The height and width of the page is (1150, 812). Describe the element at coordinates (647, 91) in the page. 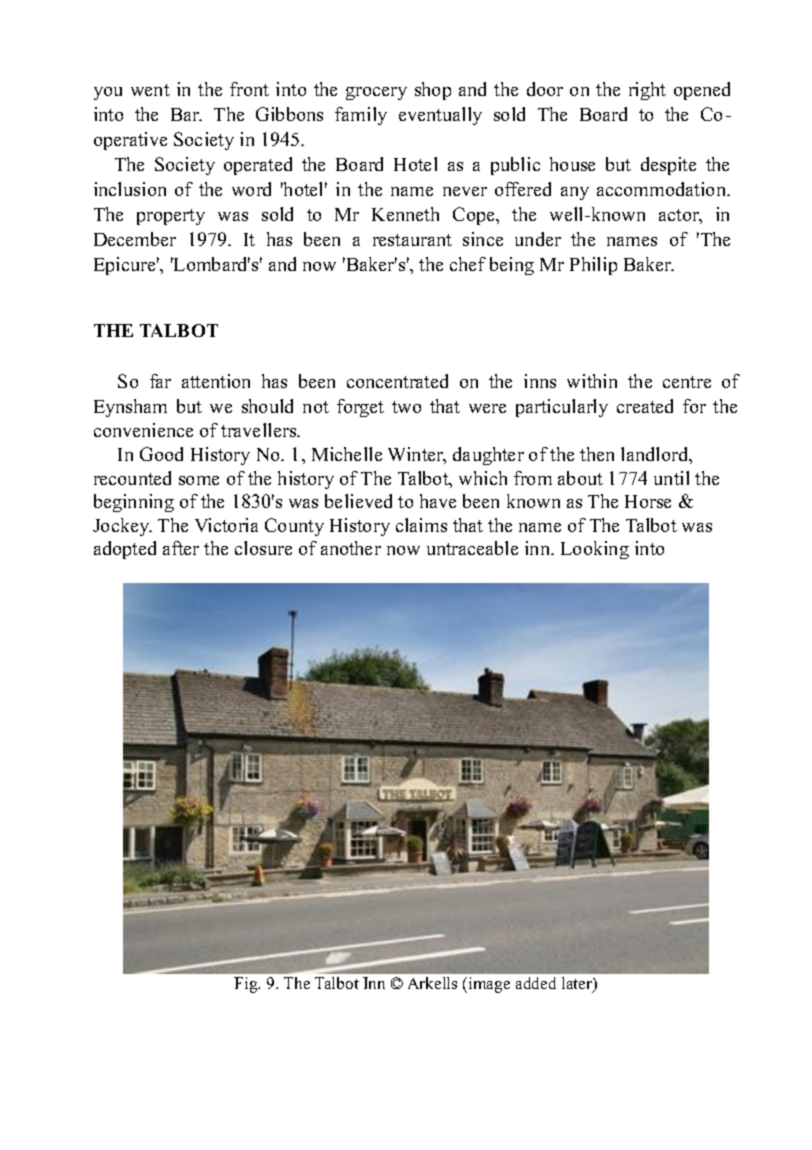

I see `right` at that location.
